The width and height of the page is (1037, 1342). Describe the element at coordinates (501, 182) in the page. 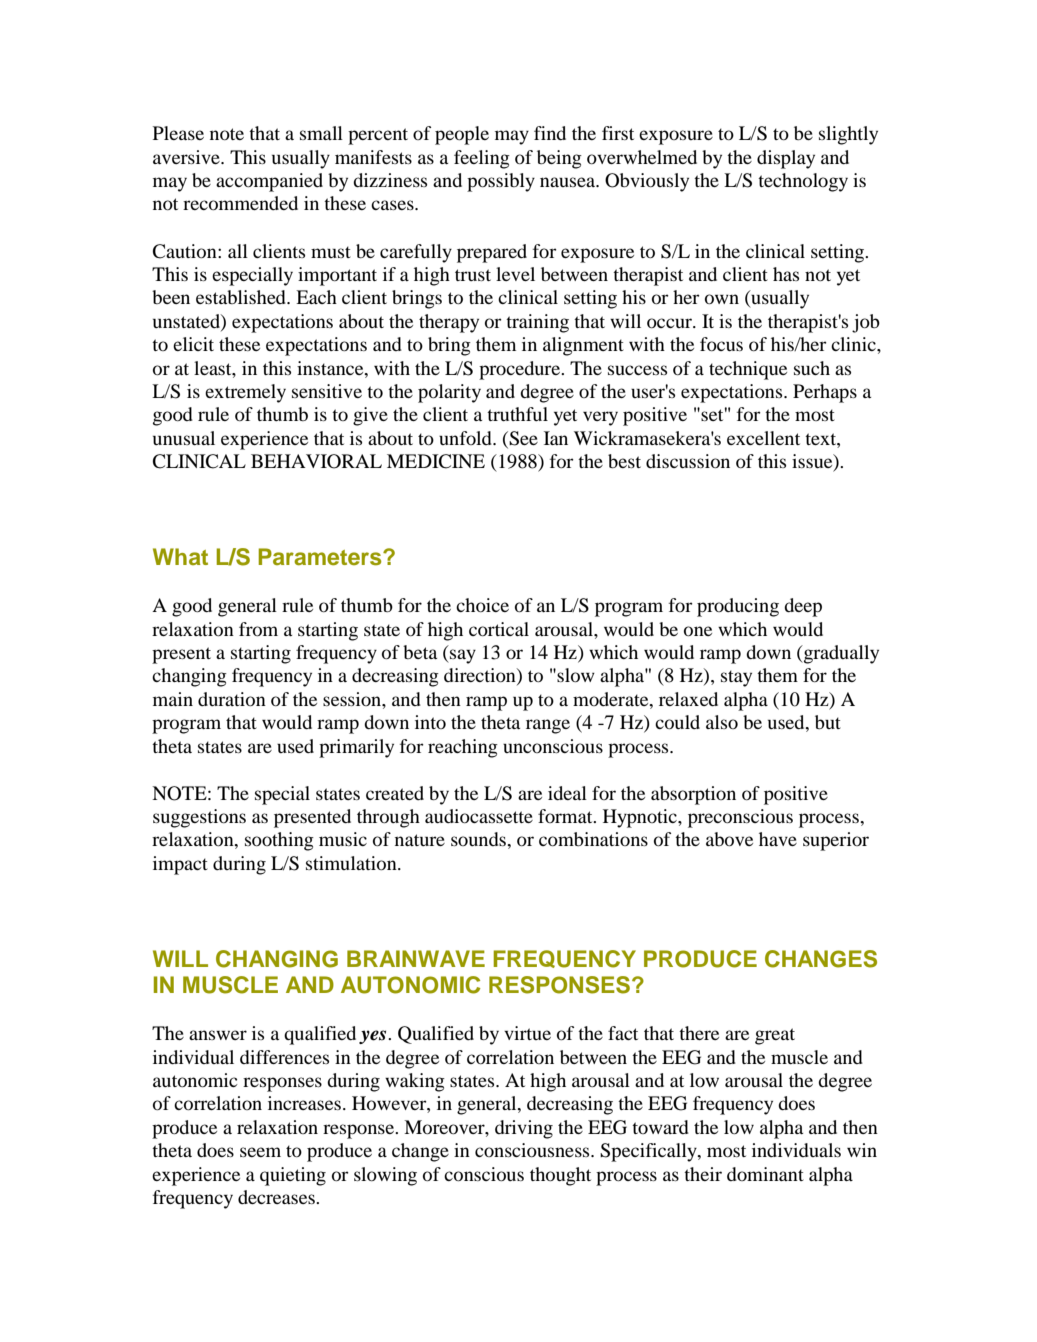

I see `possibly` at that location.
